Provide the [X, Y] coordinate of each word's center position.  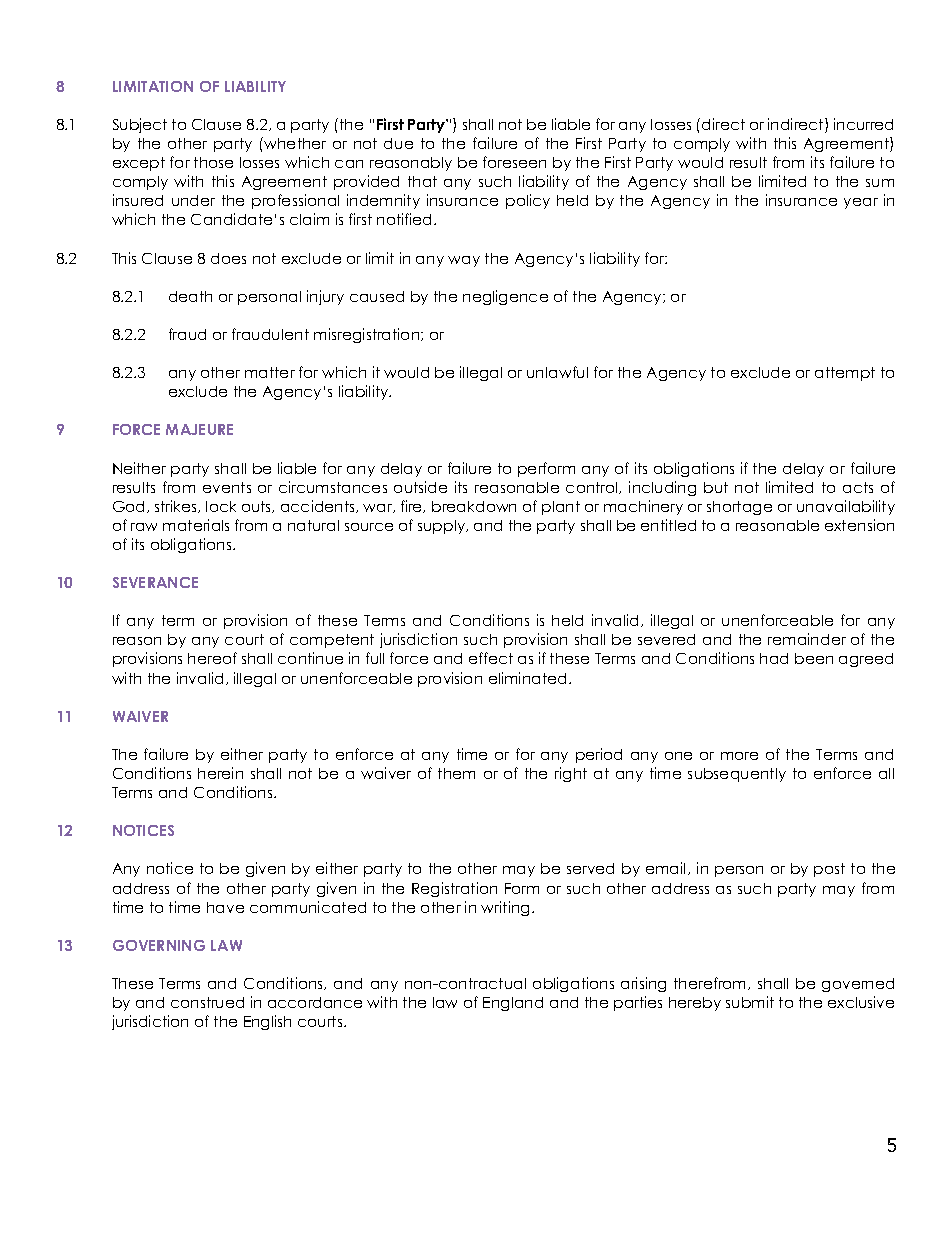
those [213, 162]
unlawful [557, 372]
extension [859, 525]
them [456, 773]
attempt [845, 374]
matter [270, 372]
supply [443, 527]
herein [220, 773]
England [513, 1004]
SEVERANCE [155, 582]
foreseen [514, 162]
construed [207, 1002]
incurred [863, 124]
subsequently [737, 775]
